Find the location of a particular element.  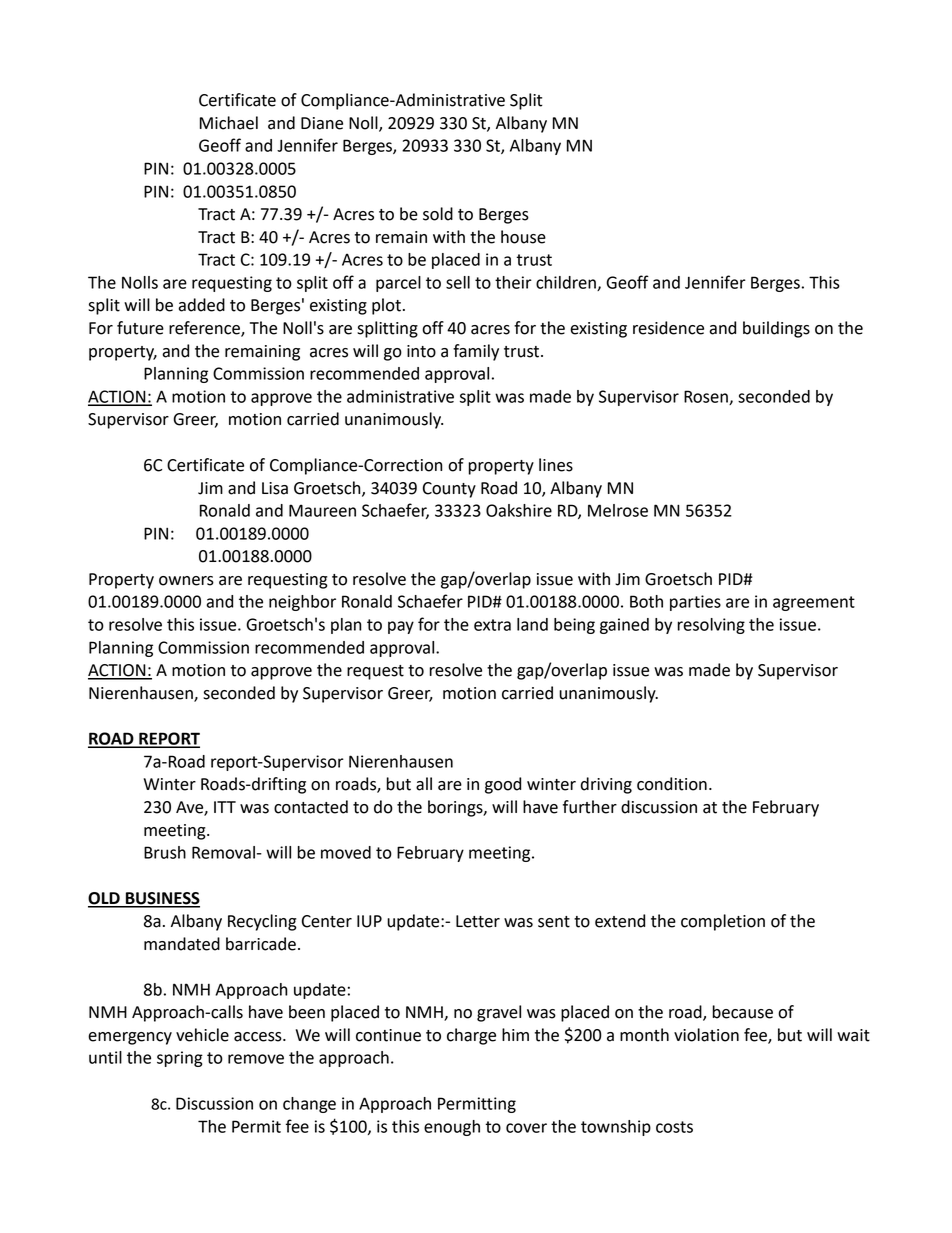

buildings is located at coordinates (776, 329).
